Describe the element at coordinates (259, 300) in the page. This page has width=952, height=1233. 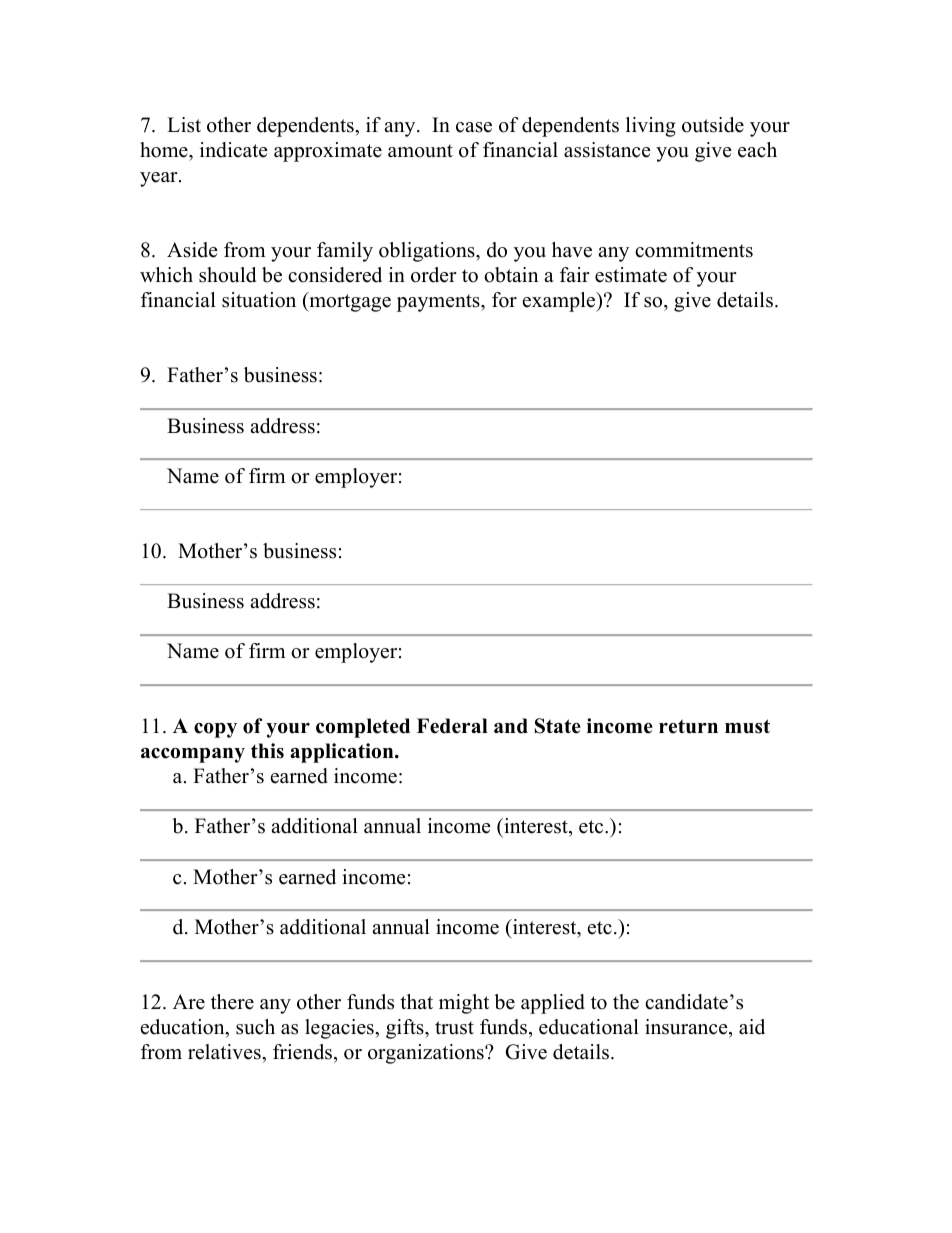
I see `situation` at that location.
